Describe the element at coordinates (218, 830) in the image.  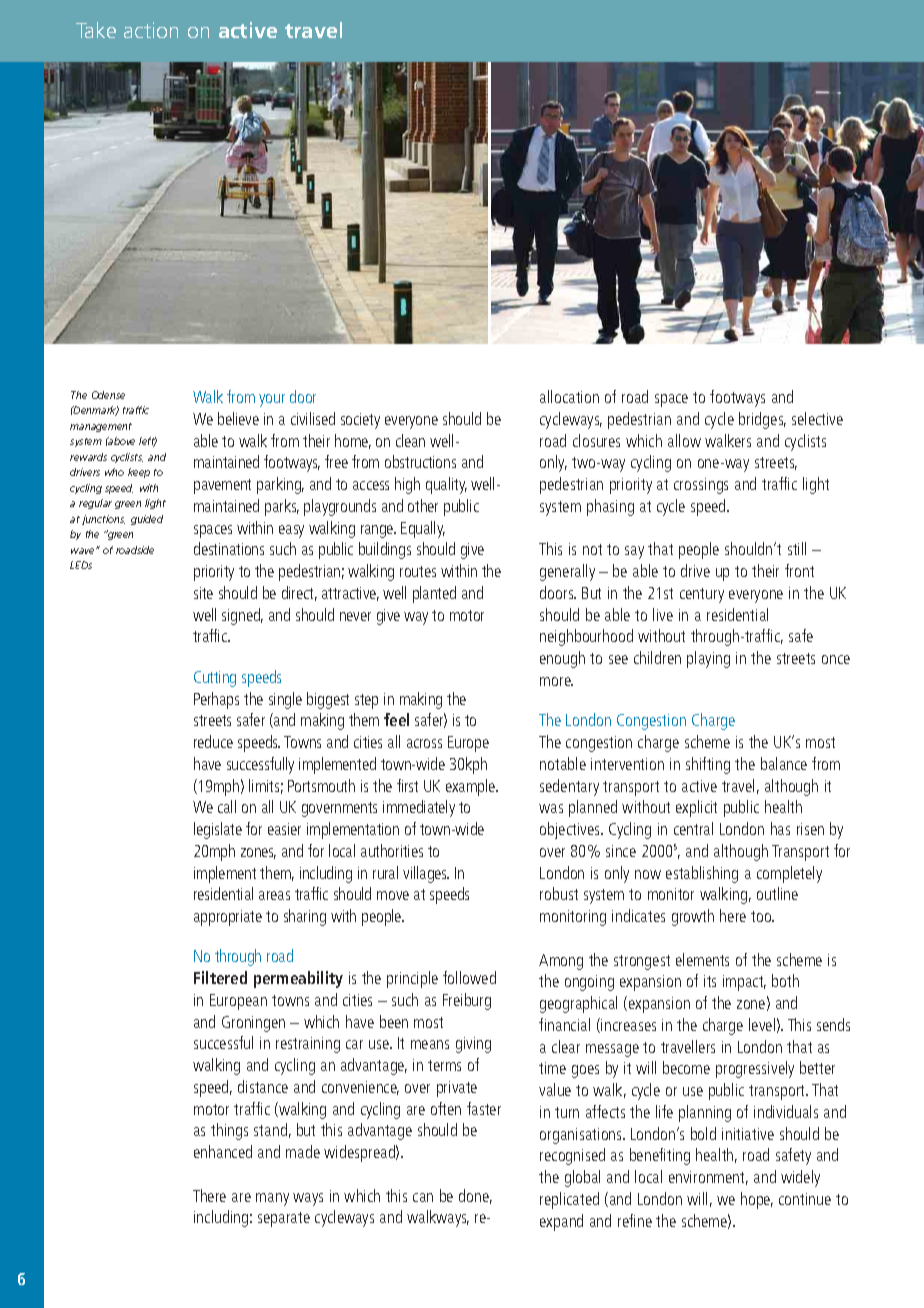
I see `legislate` at that location.
